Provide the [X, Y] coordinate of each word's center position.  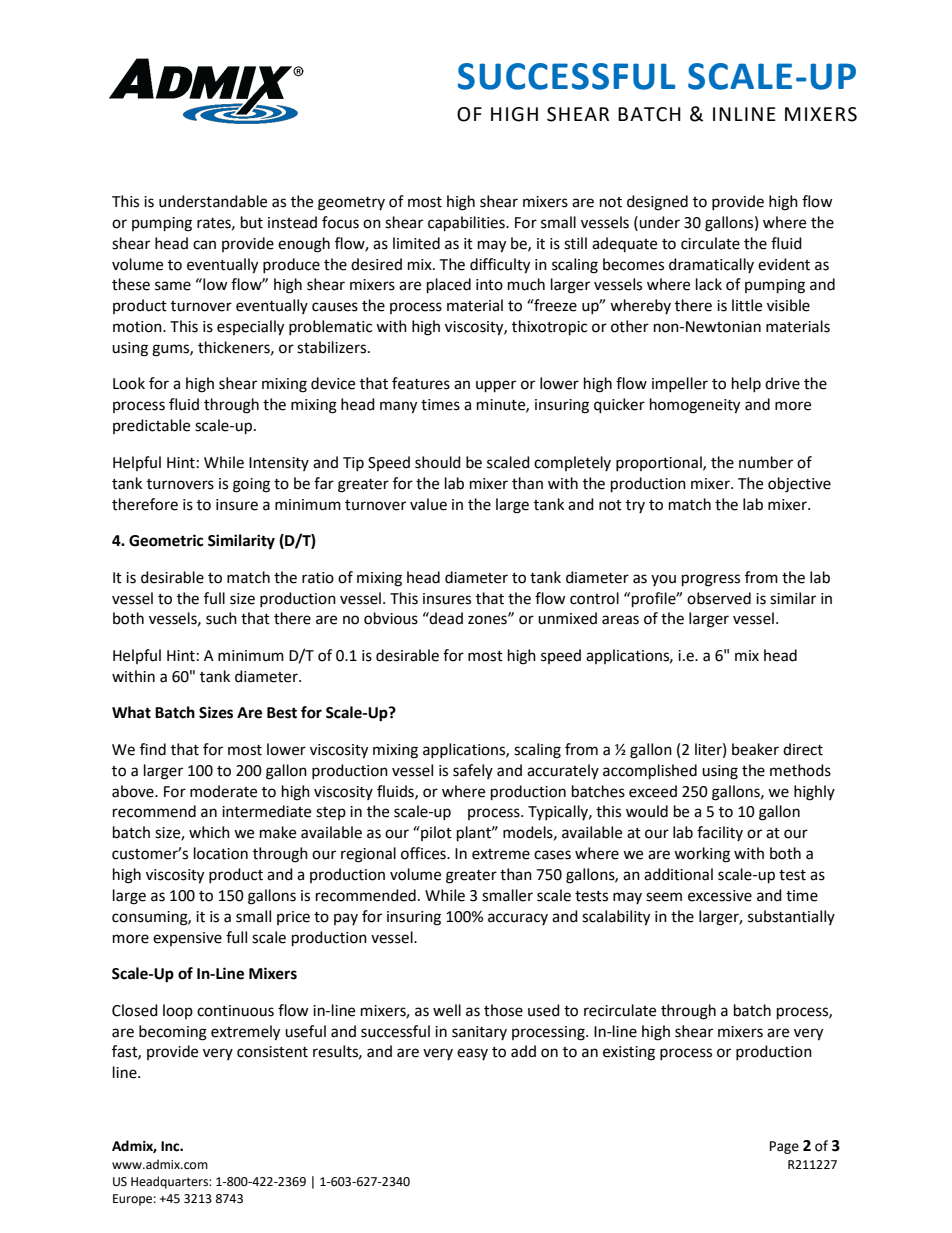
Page [784, 1147]
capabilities [467, 224]
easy [472, 1054]
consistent [272, 1052]
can [204, 245]
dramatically [711, 265]
